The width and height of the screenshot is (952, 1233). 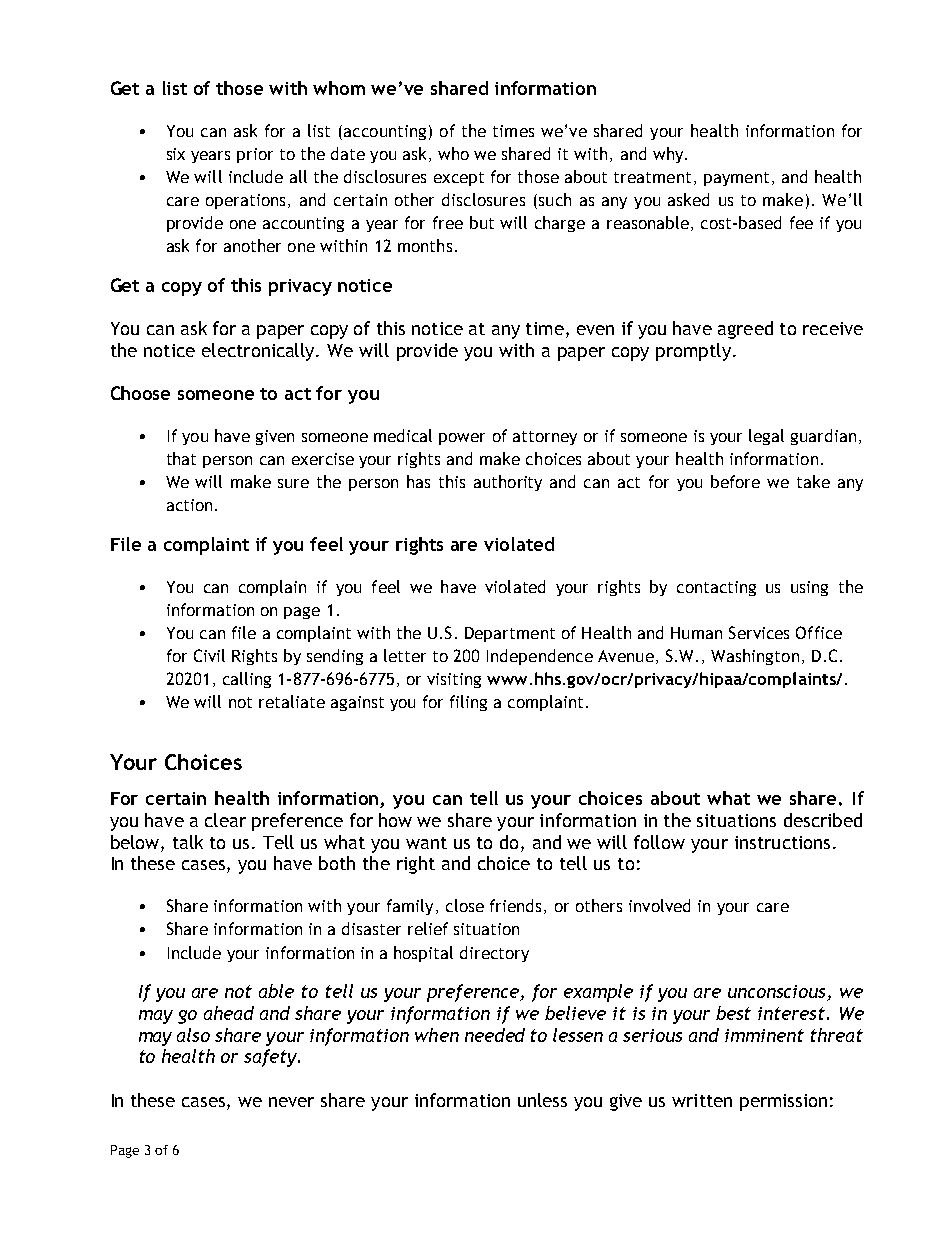 What do you see at coordinates (272, 1058) in the screenshot?
I see `safety` at bounding box center [272, 1058].
